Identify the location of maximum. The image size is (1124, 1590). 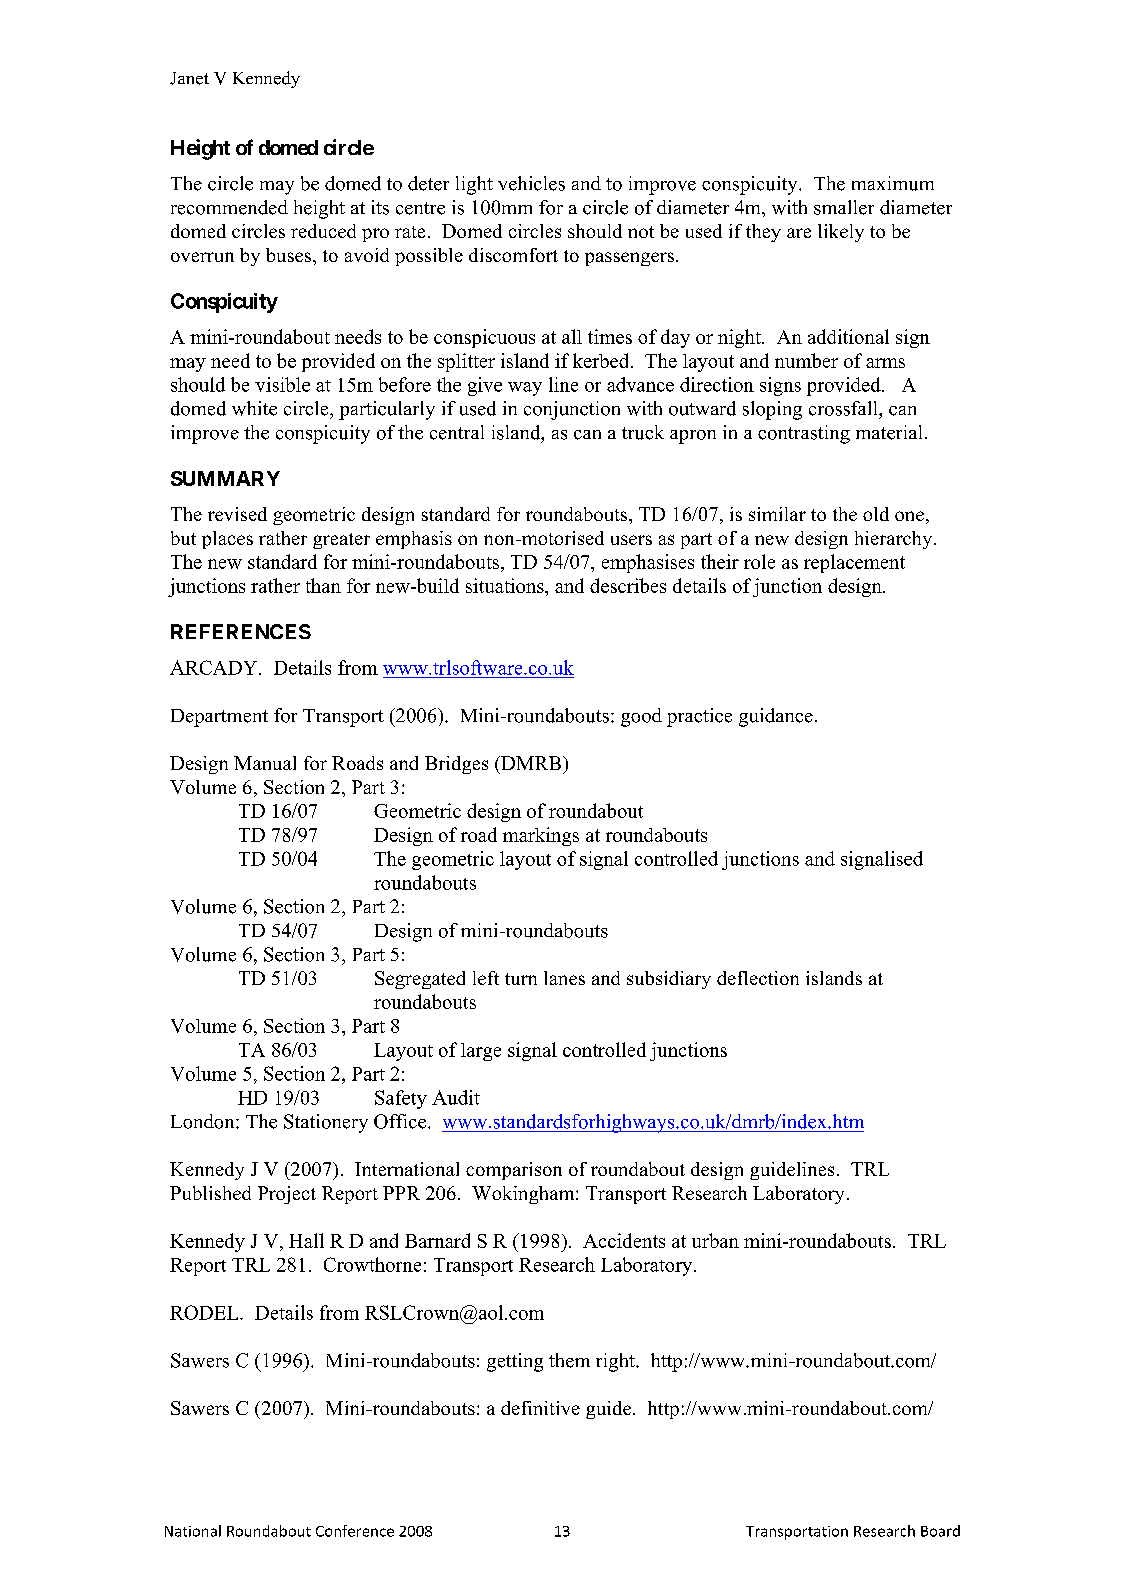
(893, 183).
